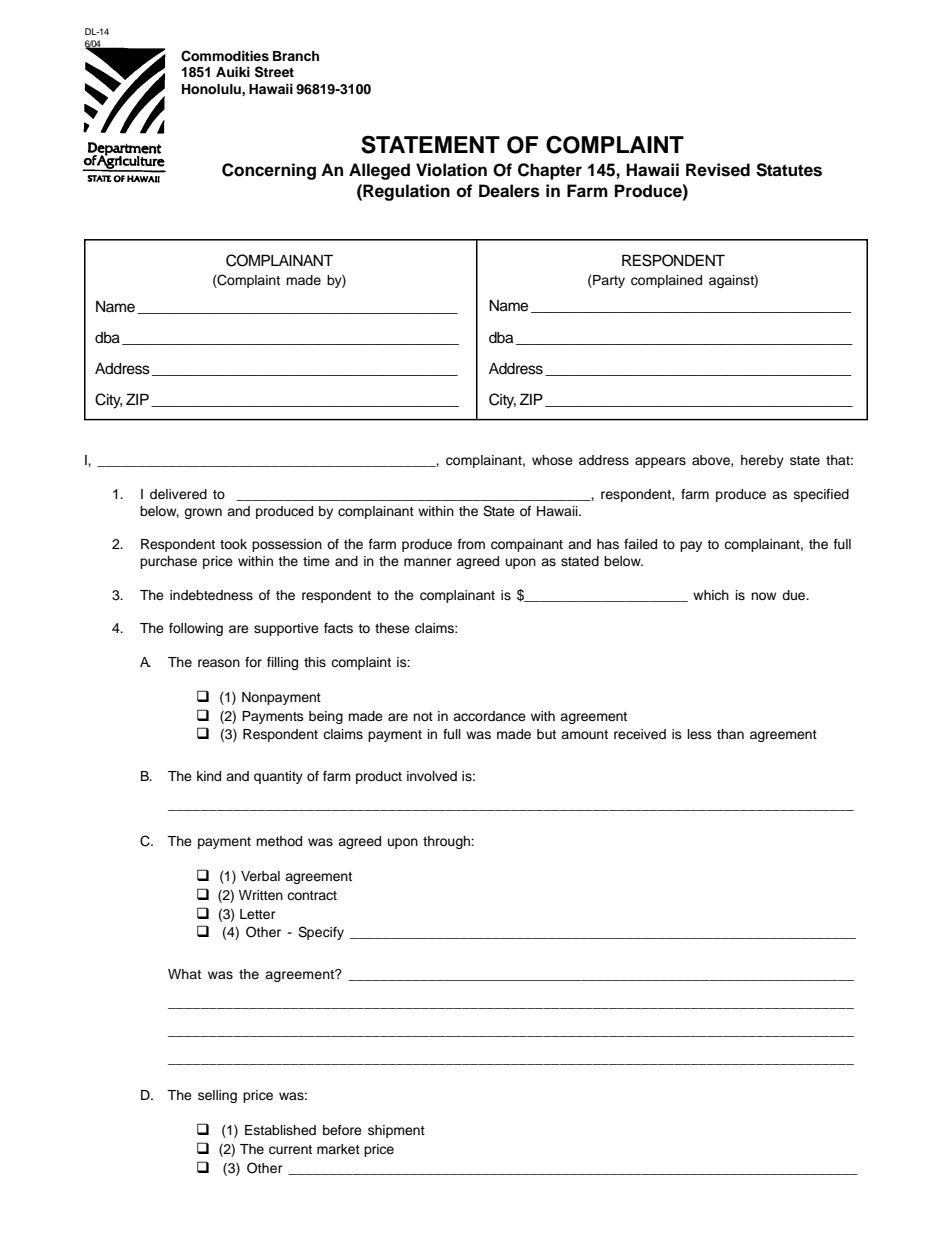 Image resolution: width=952 pixels, height=1233 pixels. I want to click on Revised, so click(718, 170).
